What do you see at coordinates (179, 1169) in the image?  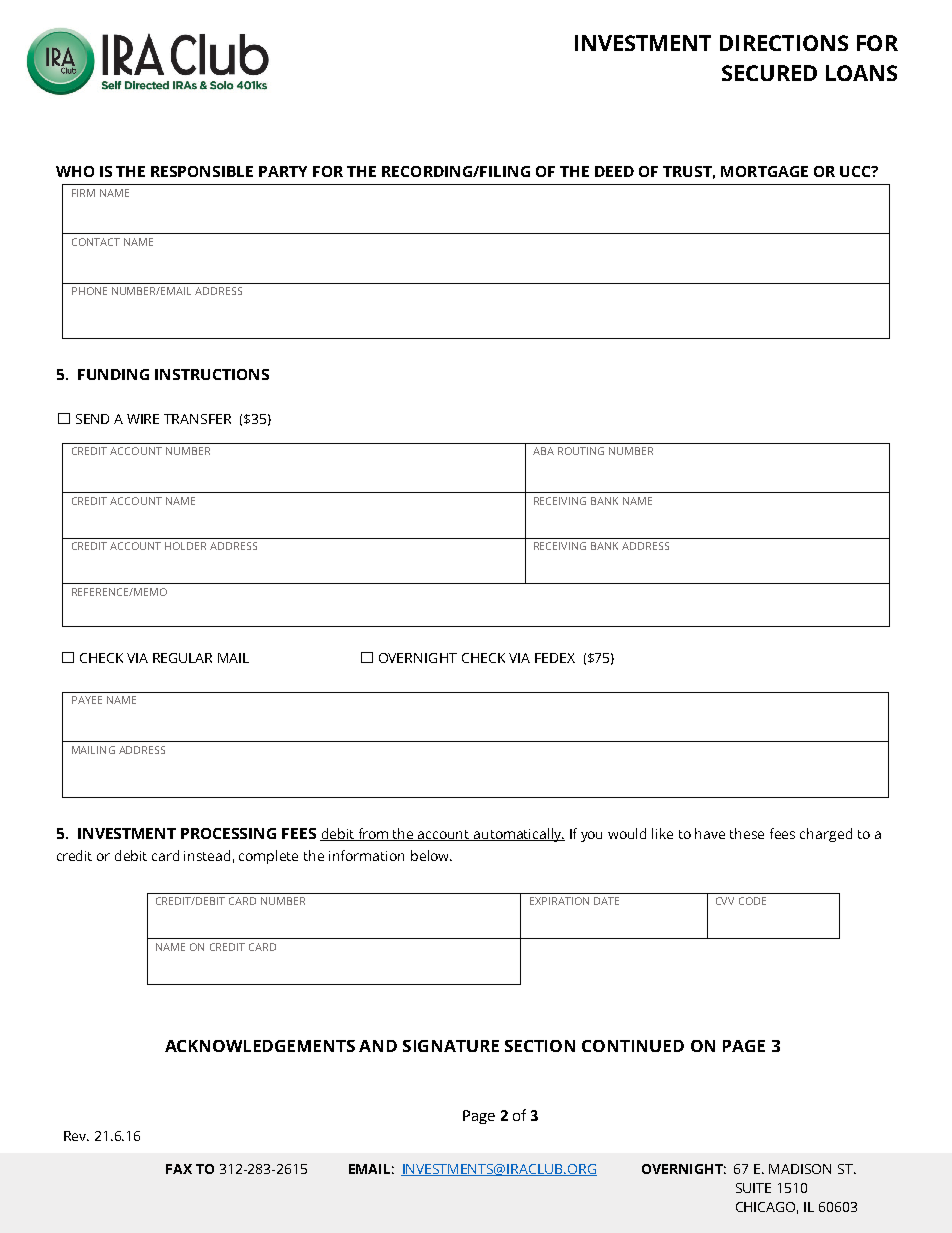 I see `FAX` at bounding box center [179, 1169].
